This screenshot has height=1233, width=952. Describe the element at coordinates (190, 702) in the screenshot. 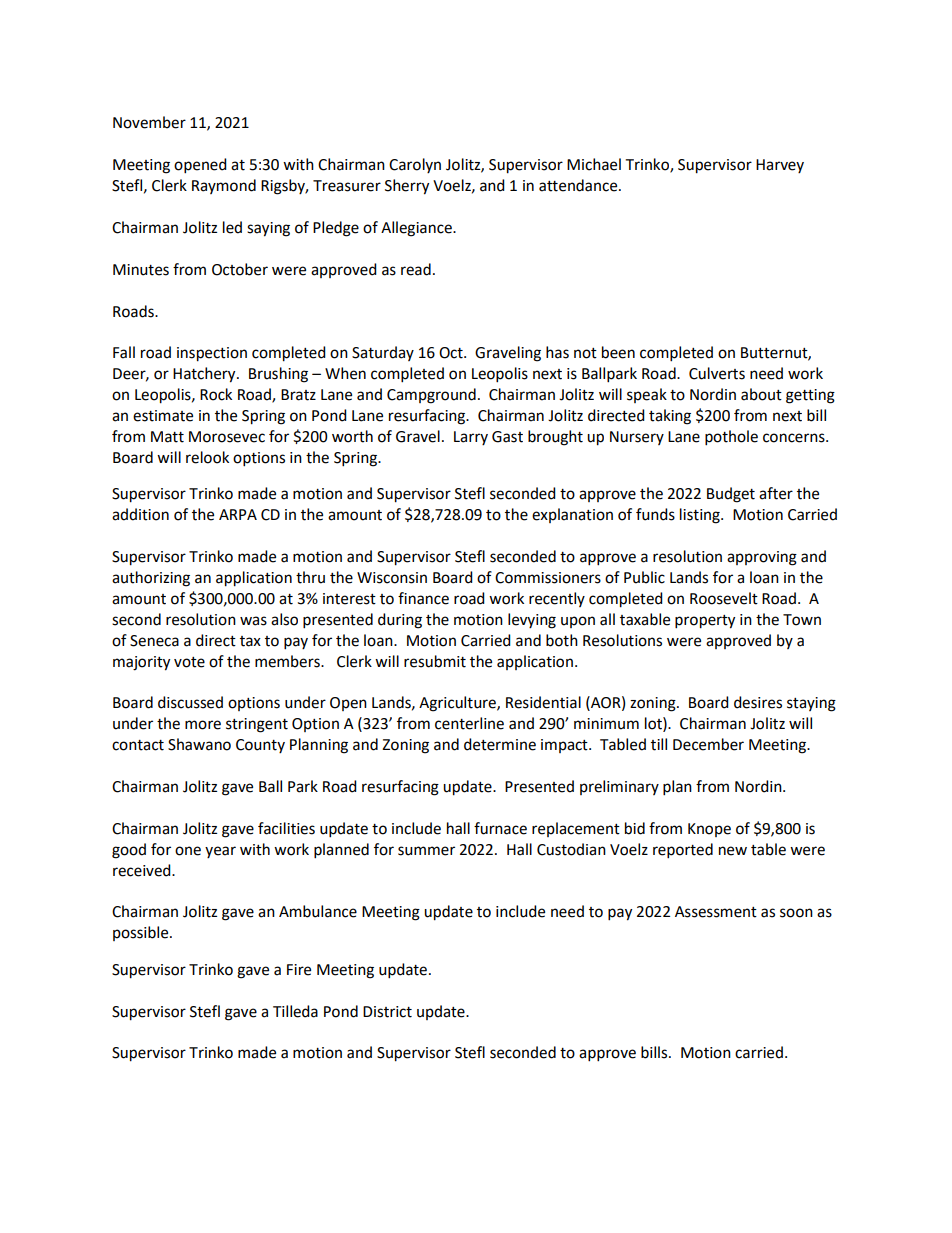

I see `discussed` at that location.
